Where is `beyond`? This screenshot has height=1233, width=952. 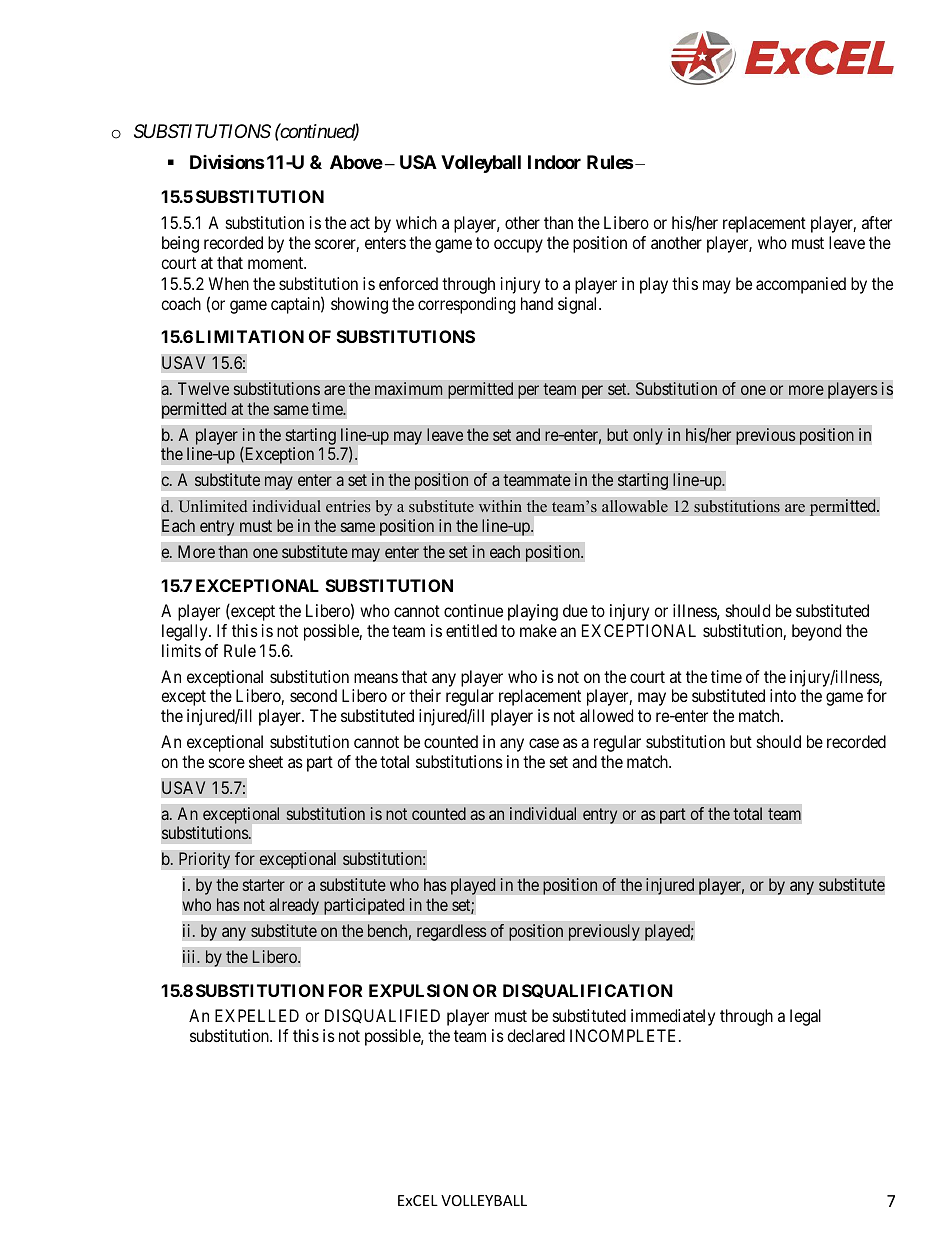 beyond is located at coordinates (816, 632).
